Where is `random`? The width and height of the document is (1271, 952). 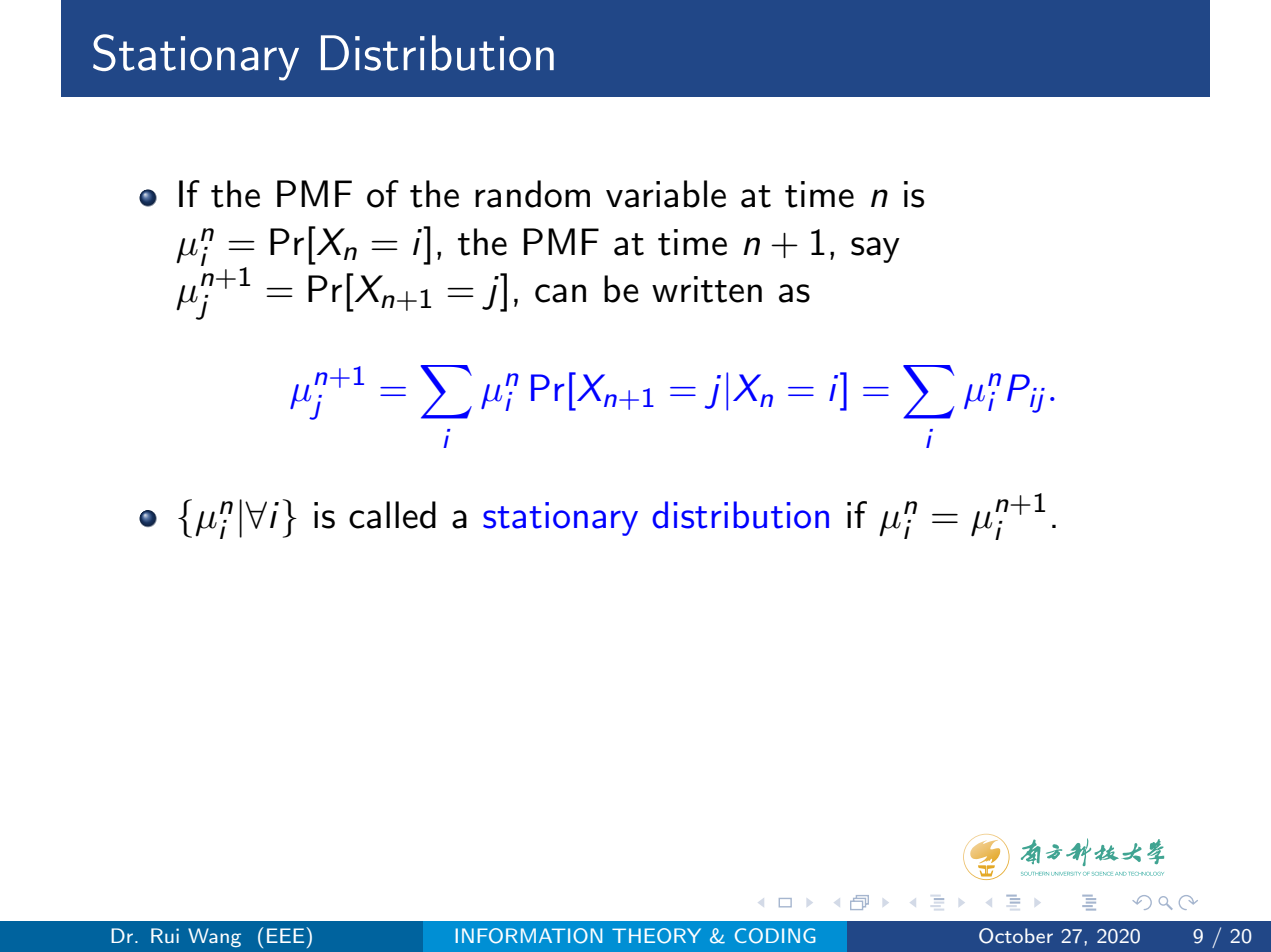
random is located at coordinates (532, 194).
